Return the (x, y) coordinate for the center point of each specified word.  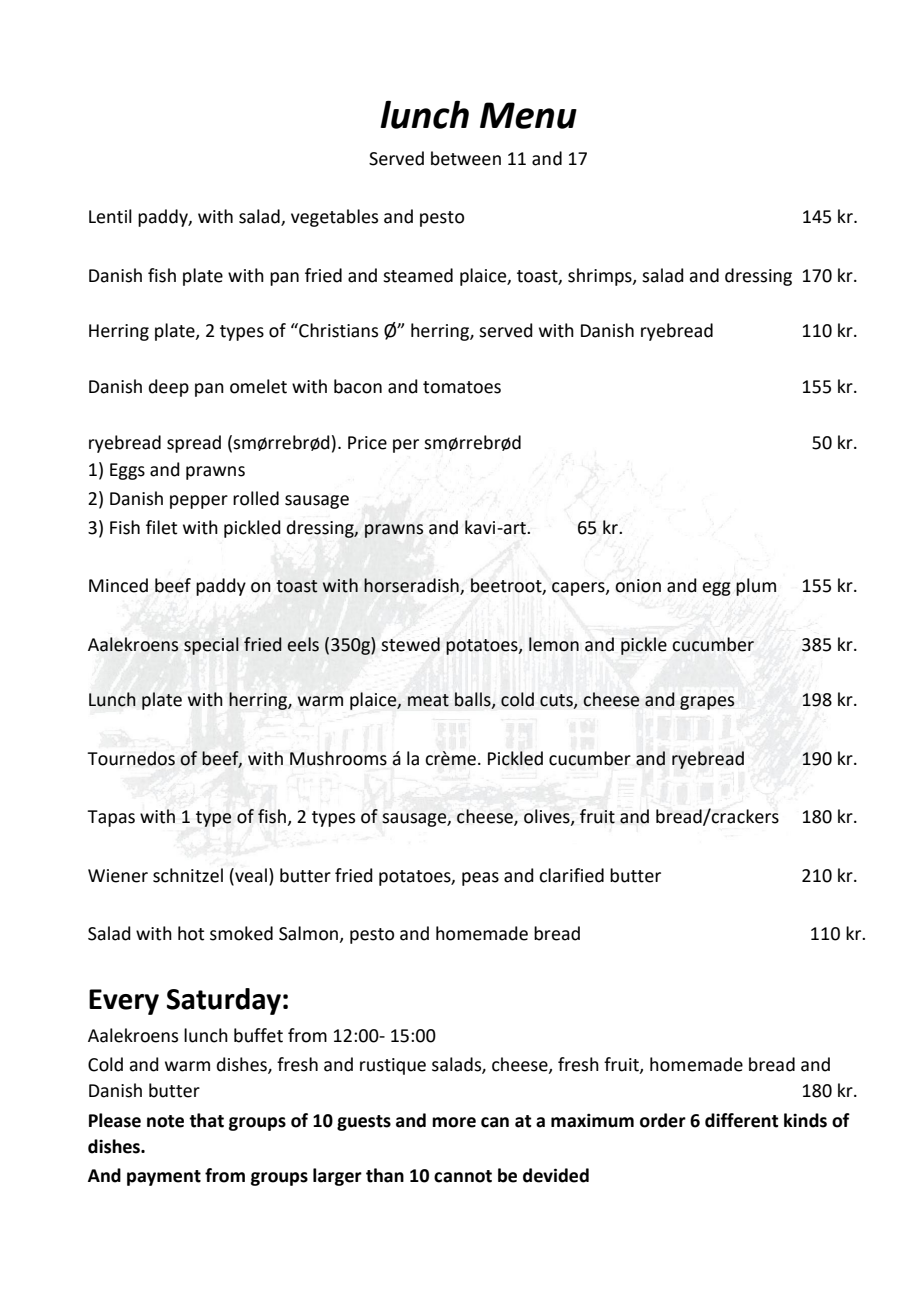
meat (428, 700)
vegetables (334, 218)
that (206, 1120)
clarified (571, 875)
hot (191, 933)
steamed (418, 275)
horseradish (412, 586)
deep (169, 388)
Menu (528, 115)
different (742, 1120)
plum (756, 587)
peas (480, 879)
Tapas (111, 818)
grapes (707, 703)
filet (161, 527)
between (466, 158)
